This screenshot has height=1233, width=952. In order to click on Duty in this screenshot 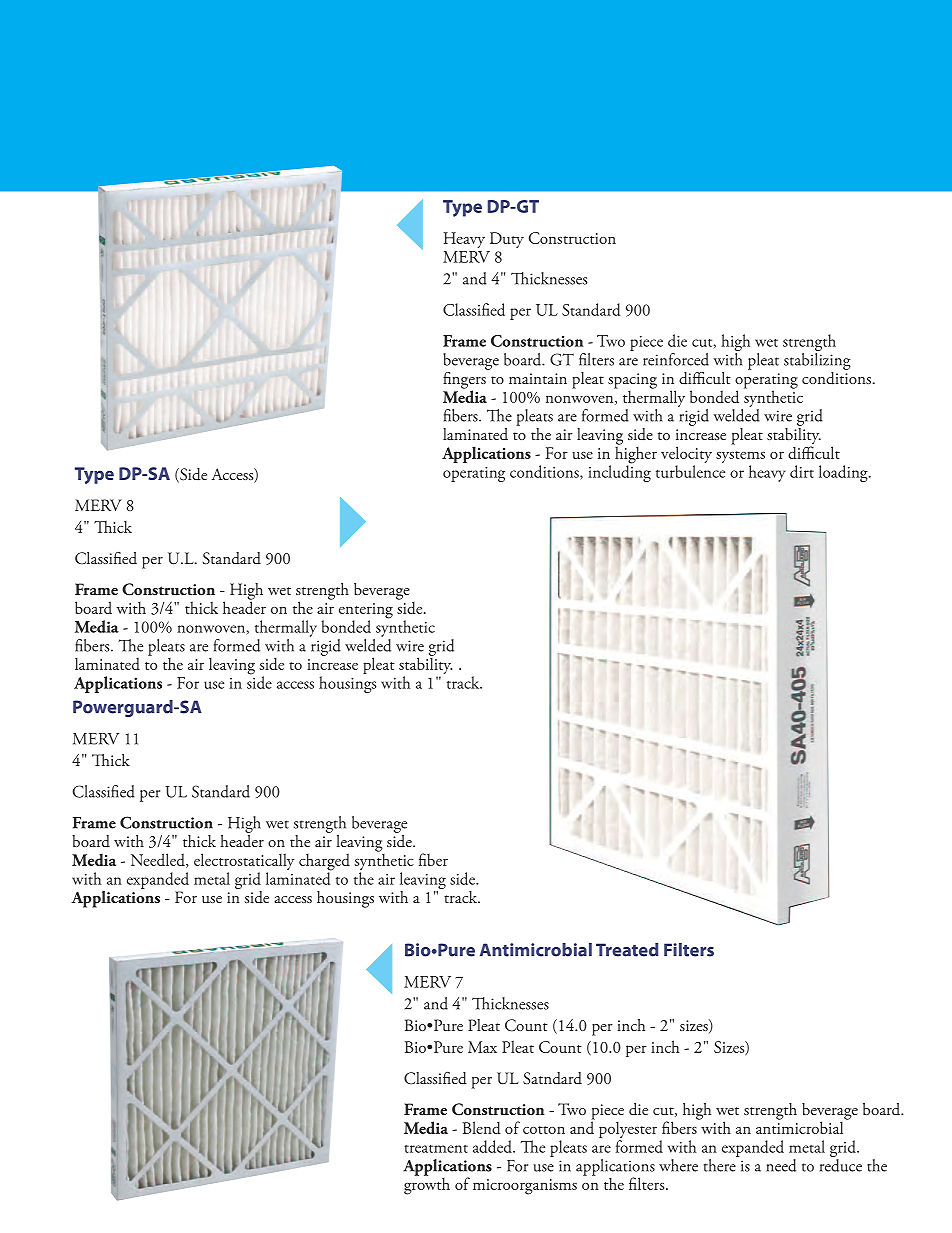, I will do `click(507, 240)`.
